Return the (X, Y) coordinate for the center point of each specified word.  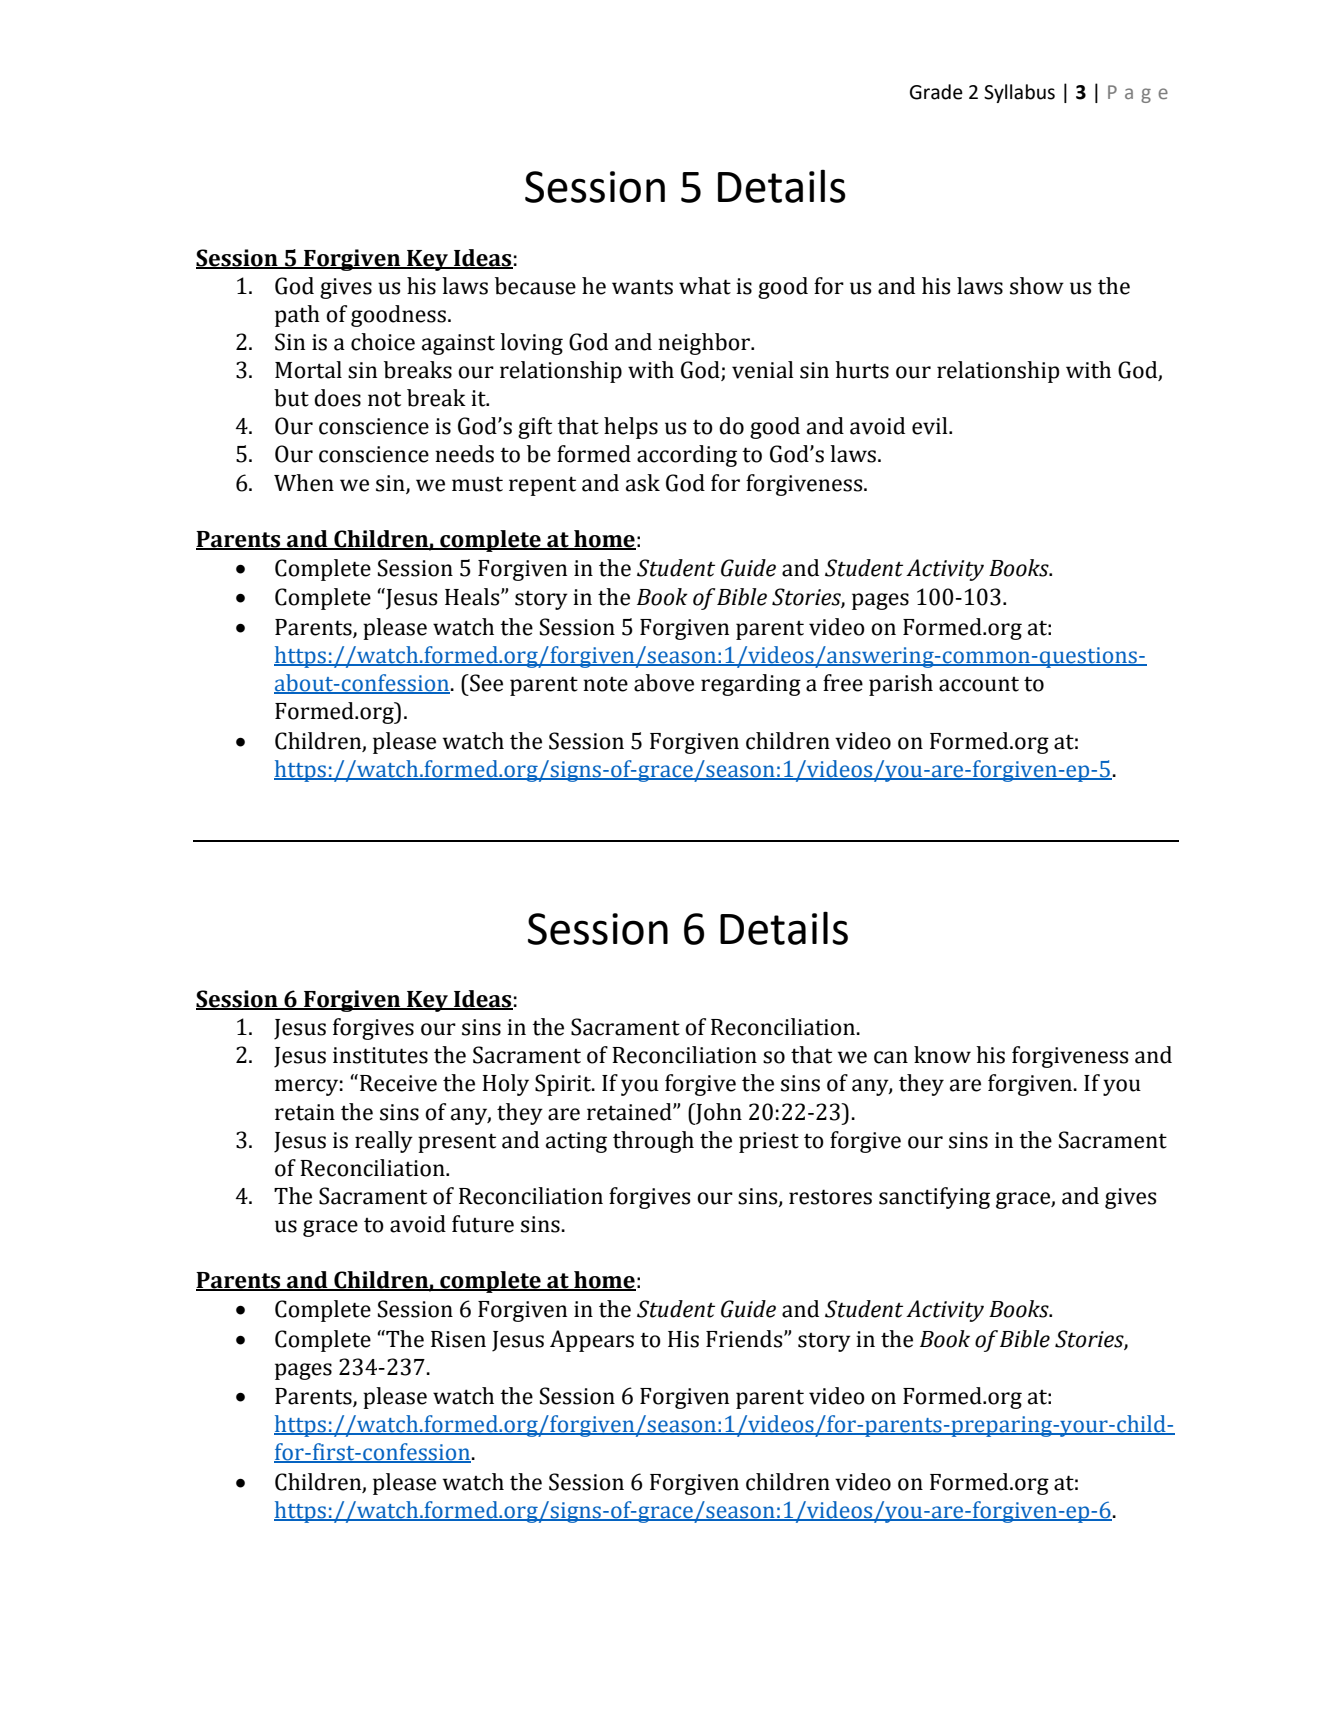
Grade (936, 92)
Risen (458, 1339)
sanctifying (934, 1198)
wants (642, 287)
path (297, 316)
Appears (592, 1341)
